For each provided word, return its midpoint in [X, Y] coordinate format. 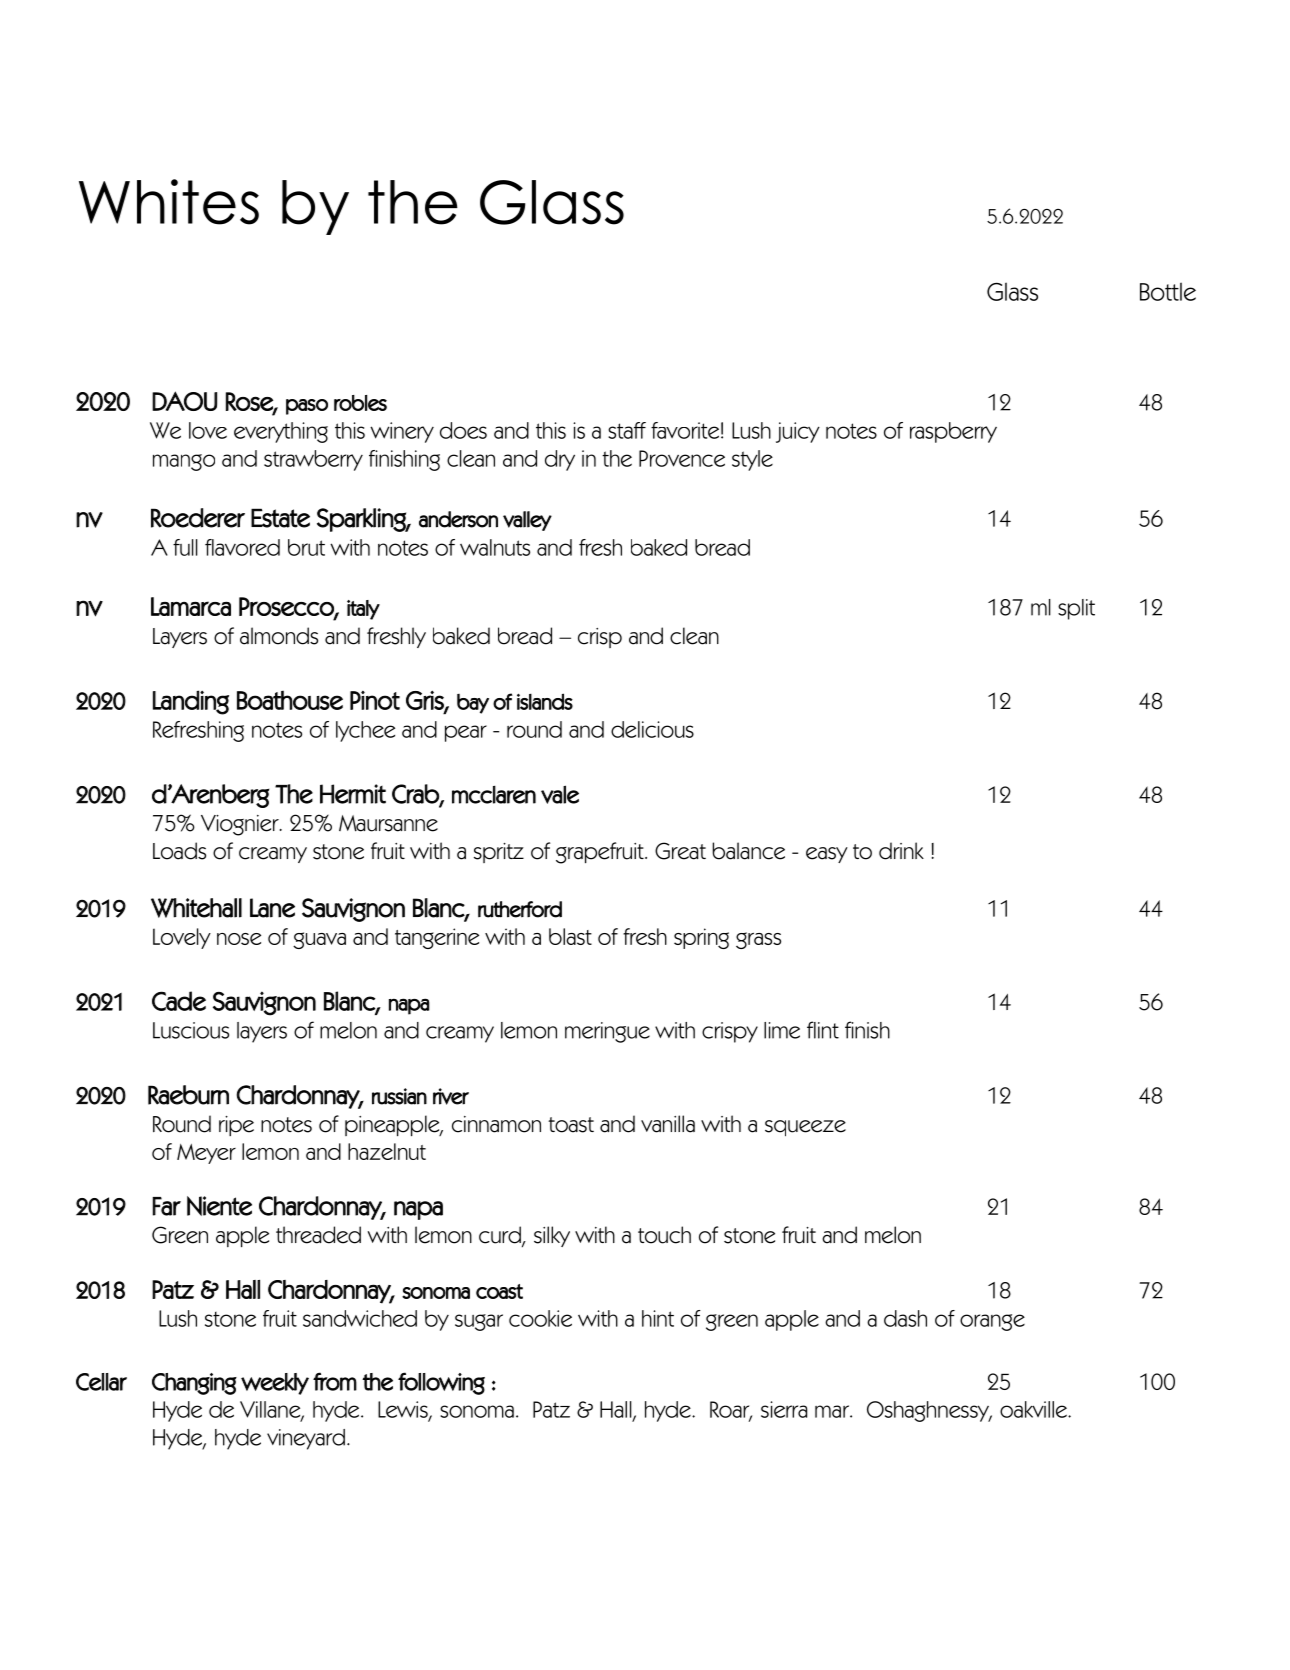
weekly [275, 1384]
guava [319, 940]
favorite [685, 430]
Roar [731, 1410]
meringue [607, 1032]
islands [545, 701]
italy [363, 610]
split [1076, 609]
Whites [169, 202]
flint [823, 1030]
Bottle [1168, 291]
